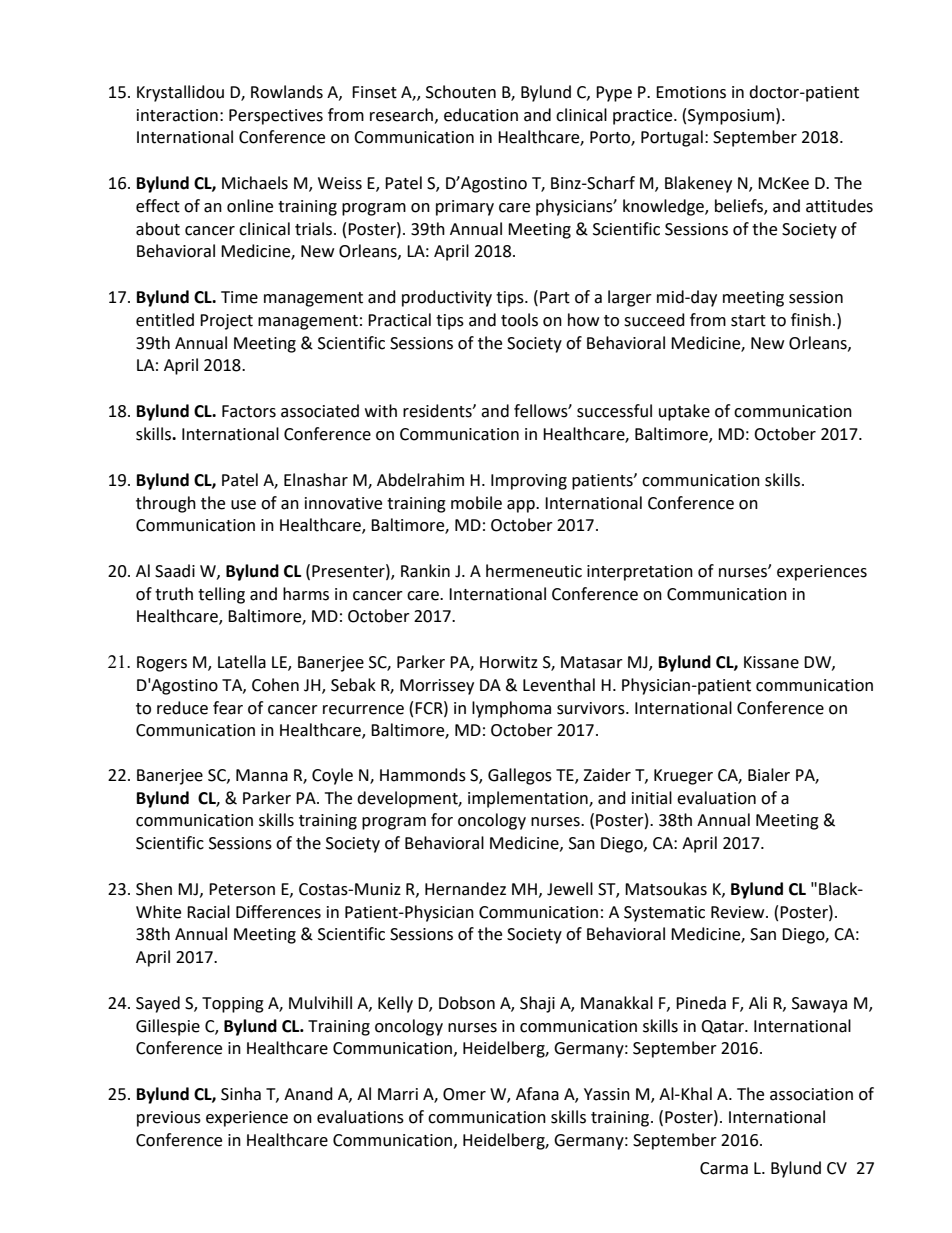 The height and width of the page is (1233, 952). I want to click on telling, so click(221, 595).
